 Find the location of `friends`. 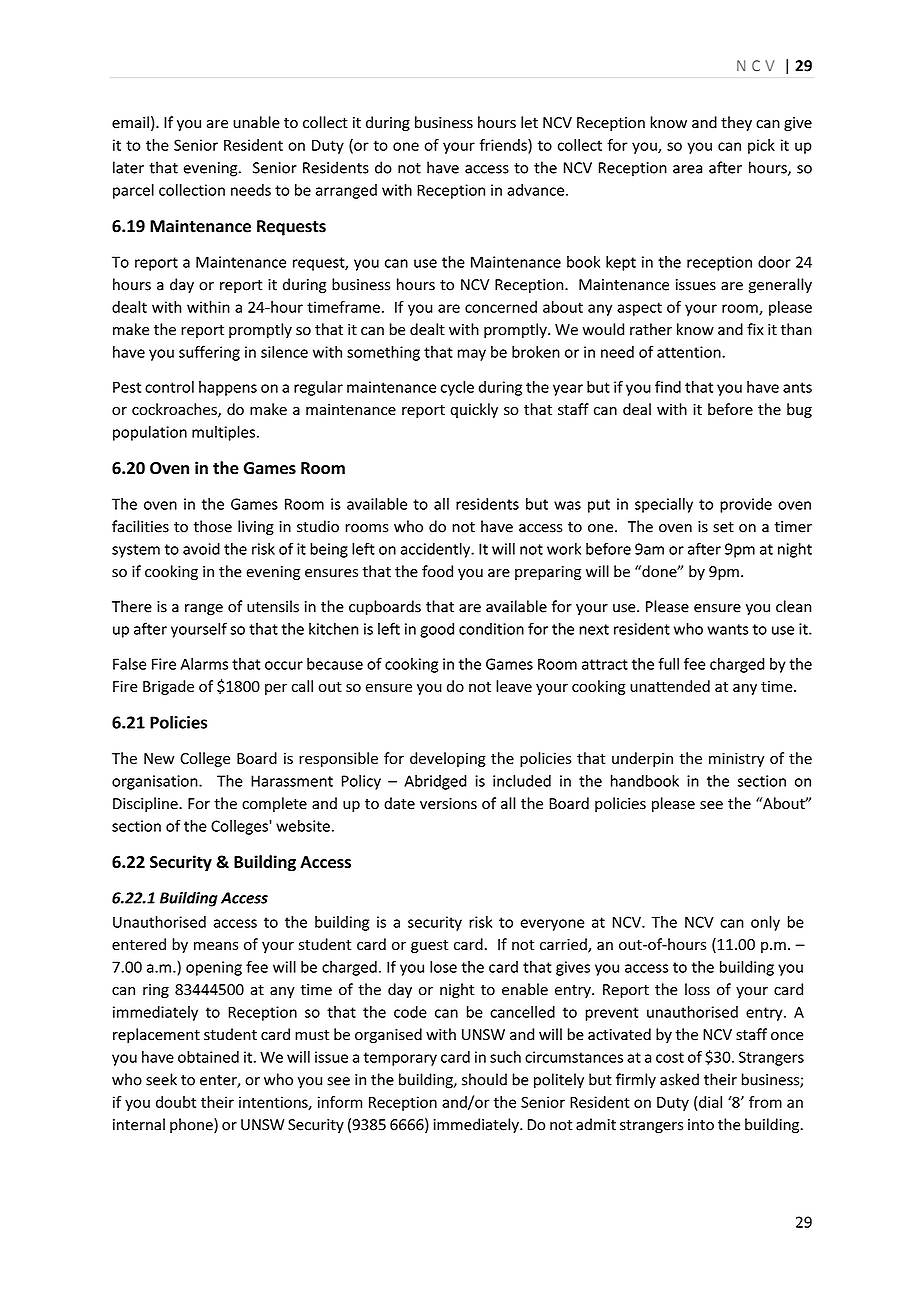

friends is located at coordinates (504, 146).
